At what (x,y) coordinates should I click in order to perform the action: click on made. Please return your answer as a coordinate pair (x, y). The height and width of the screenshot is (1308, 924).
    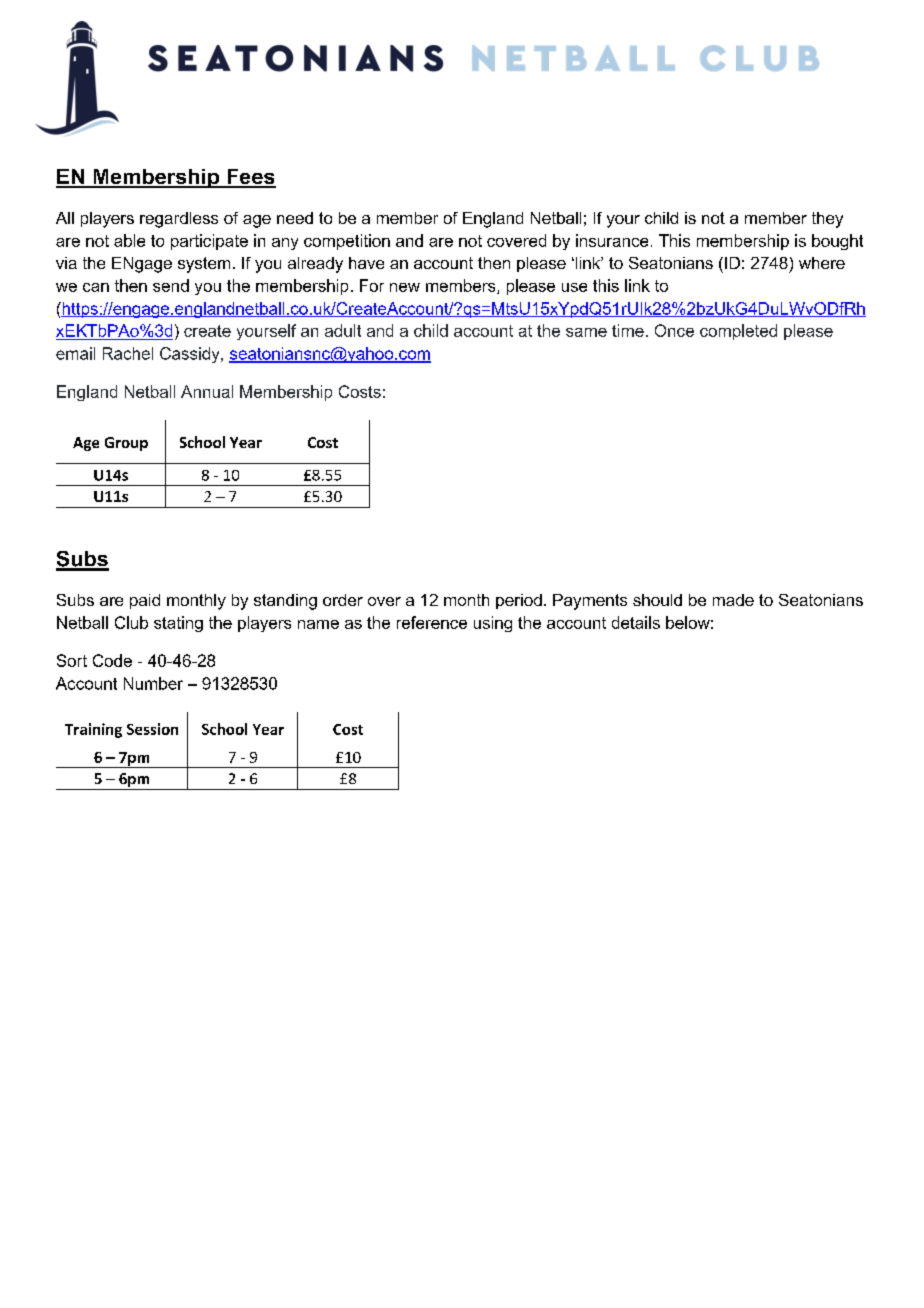
    Looking at the image, I should click on (733, 600).
